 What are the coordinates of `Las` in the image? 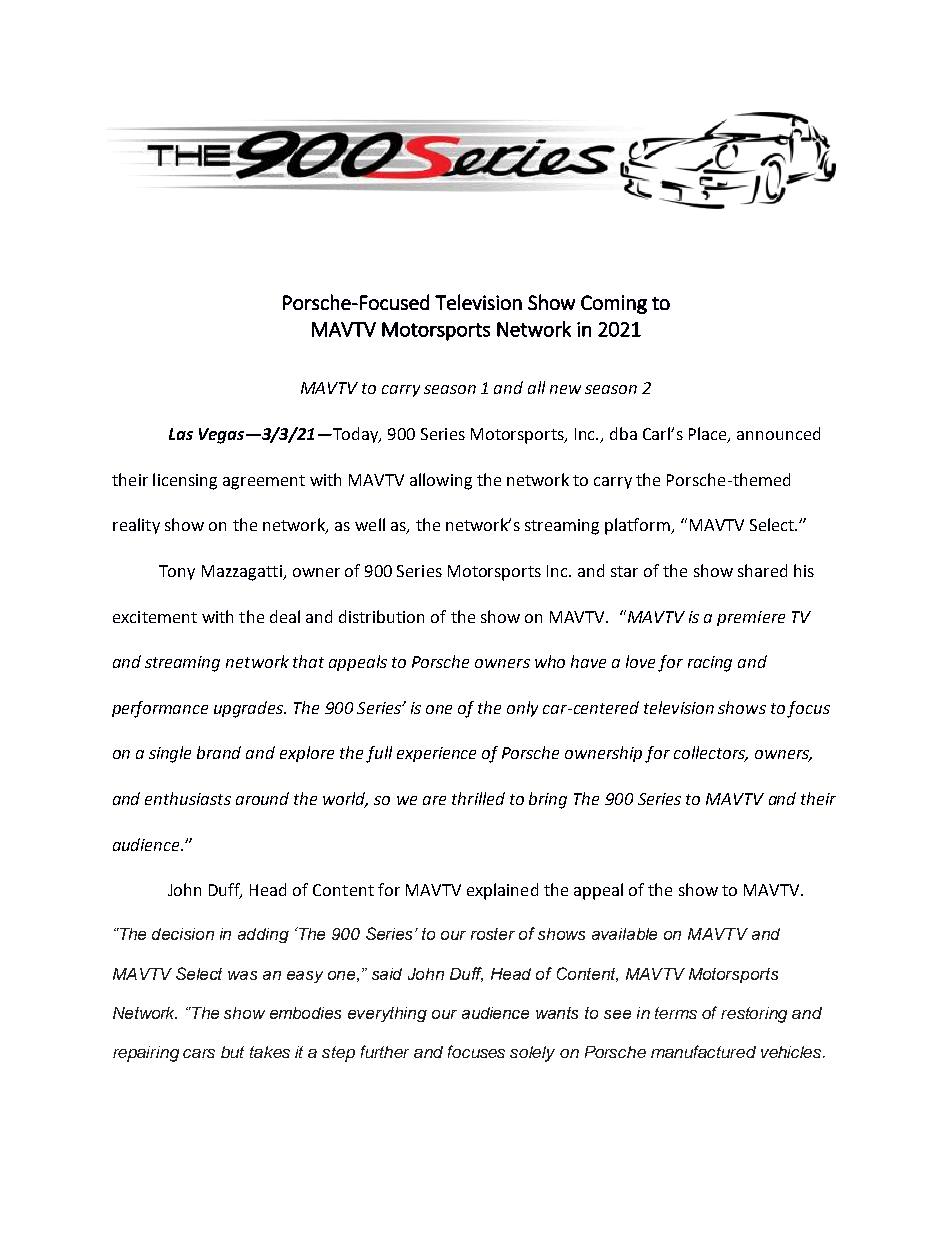 It's located at (181, 434).
